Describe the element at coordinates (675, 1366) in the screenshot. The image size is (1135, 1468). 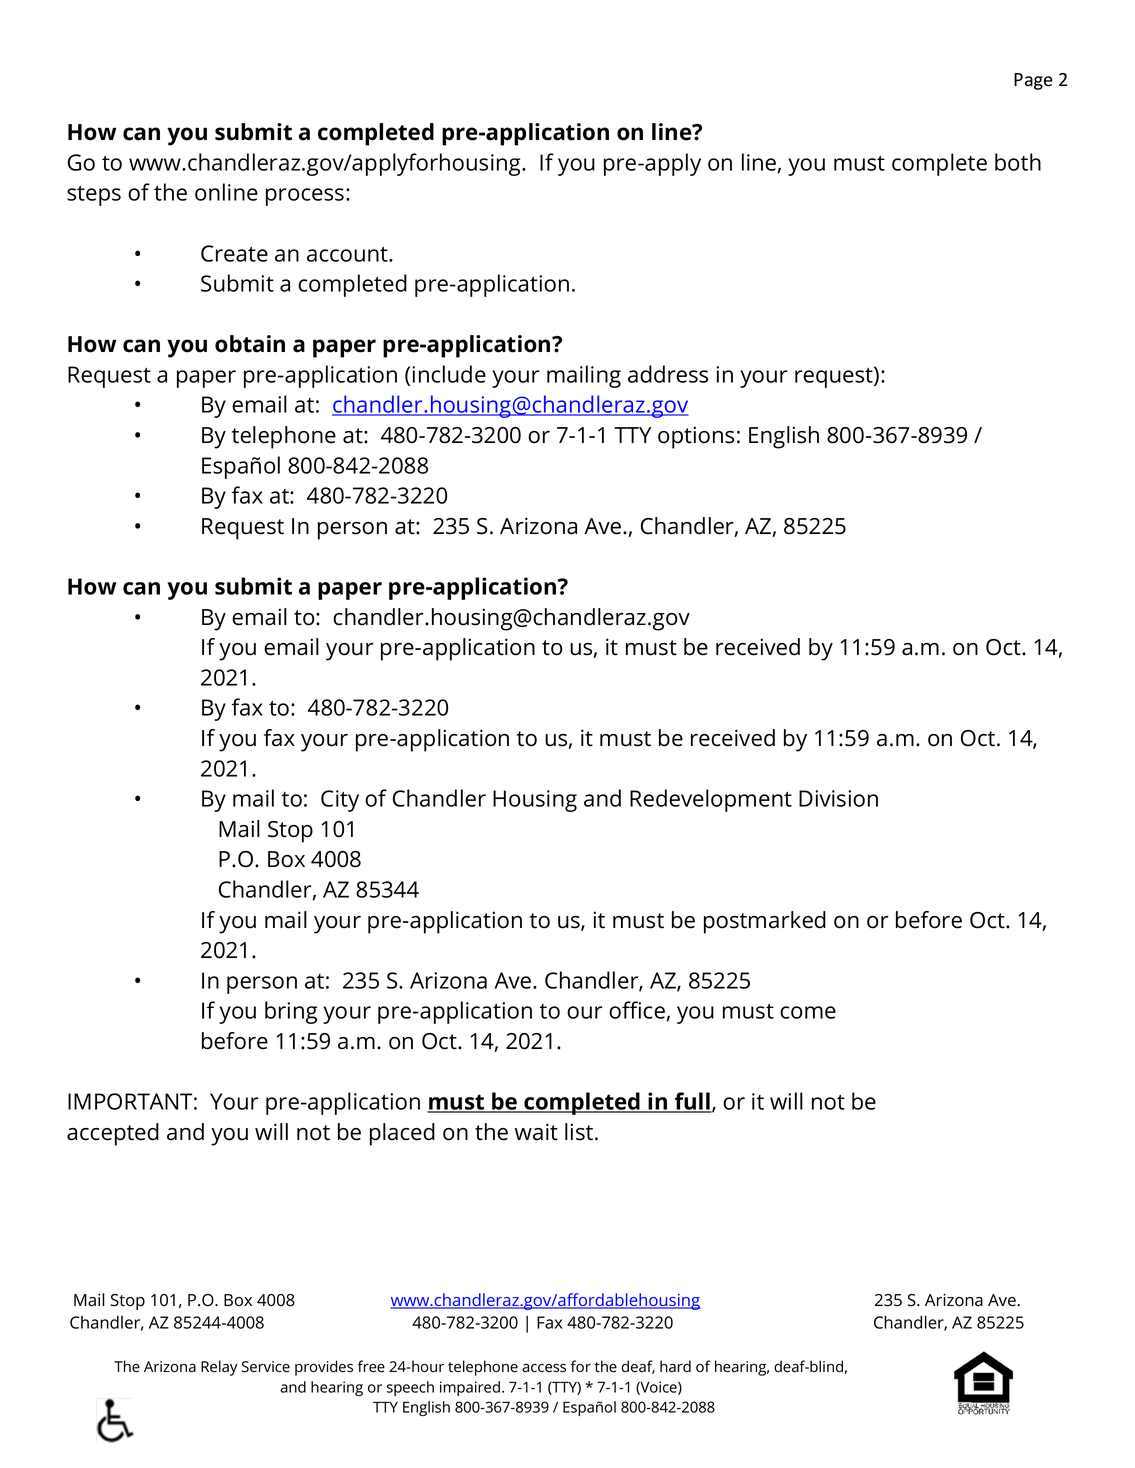
I see `hard` at that location.
